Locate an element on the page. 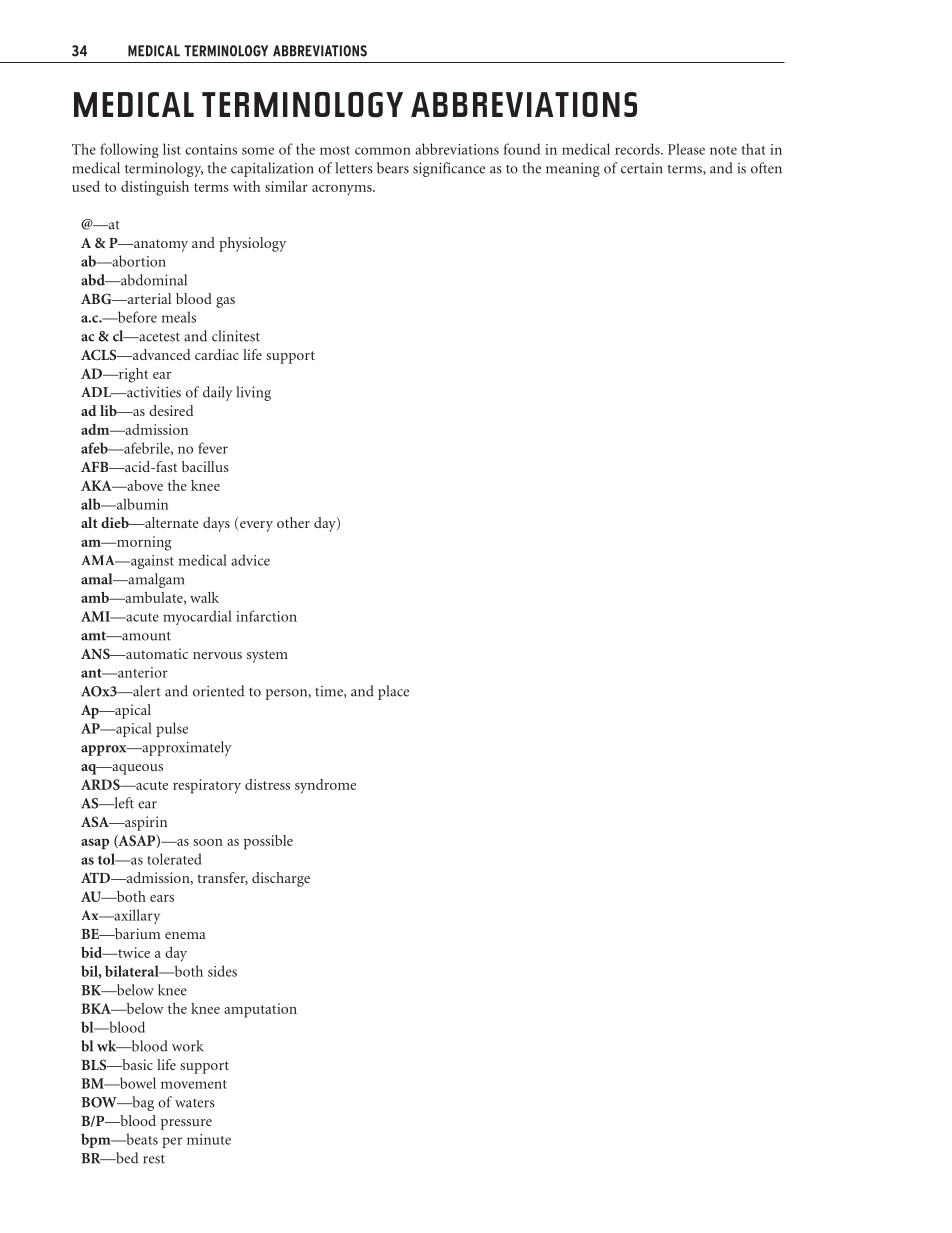 This page has width=952, height=1233. possible is located at coordinates (268, 842).
